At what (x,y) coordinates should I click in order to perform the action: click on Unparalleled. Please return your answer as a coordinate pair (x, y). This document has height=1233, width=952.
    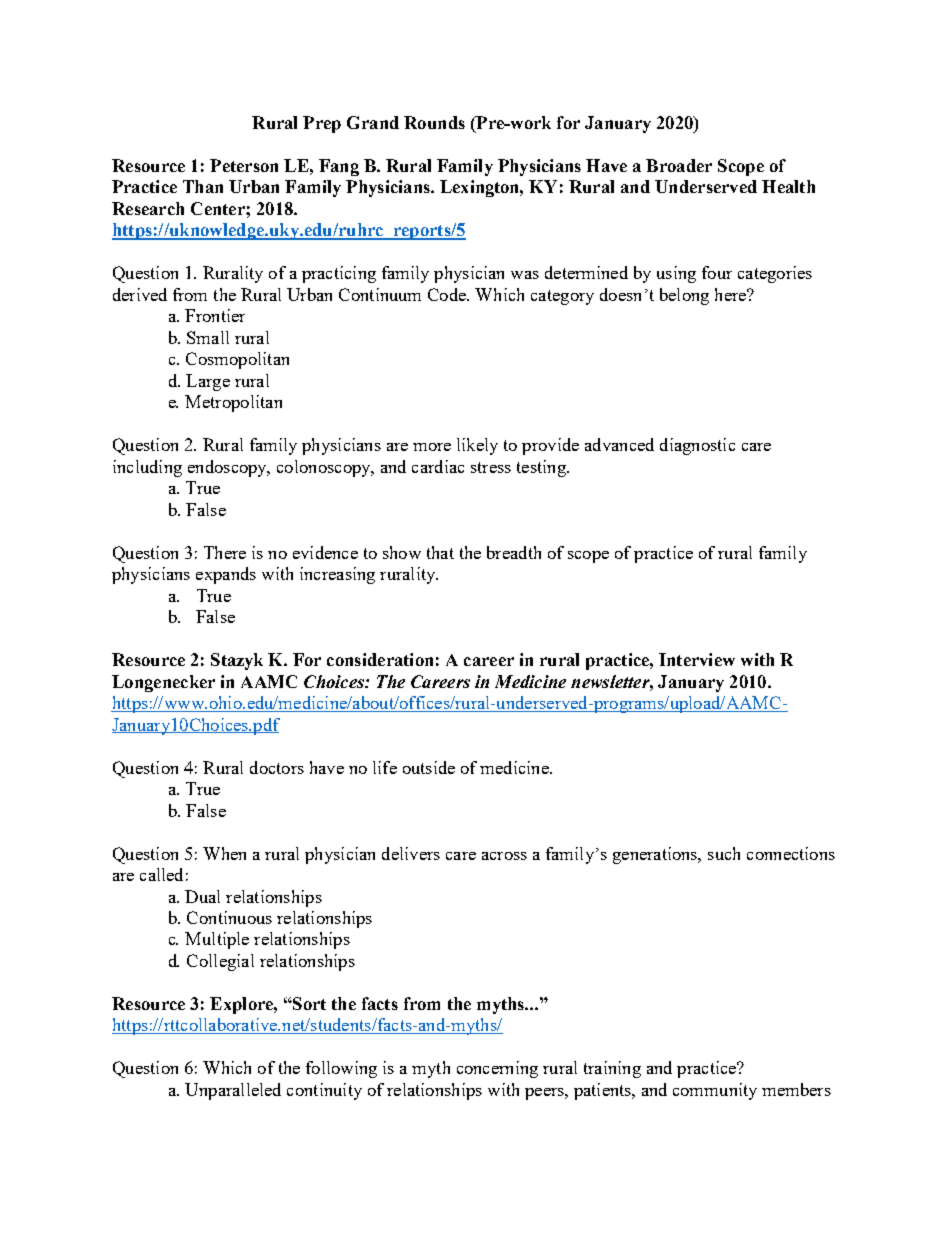
    Looking at the image, I should click on (233, 1091).
